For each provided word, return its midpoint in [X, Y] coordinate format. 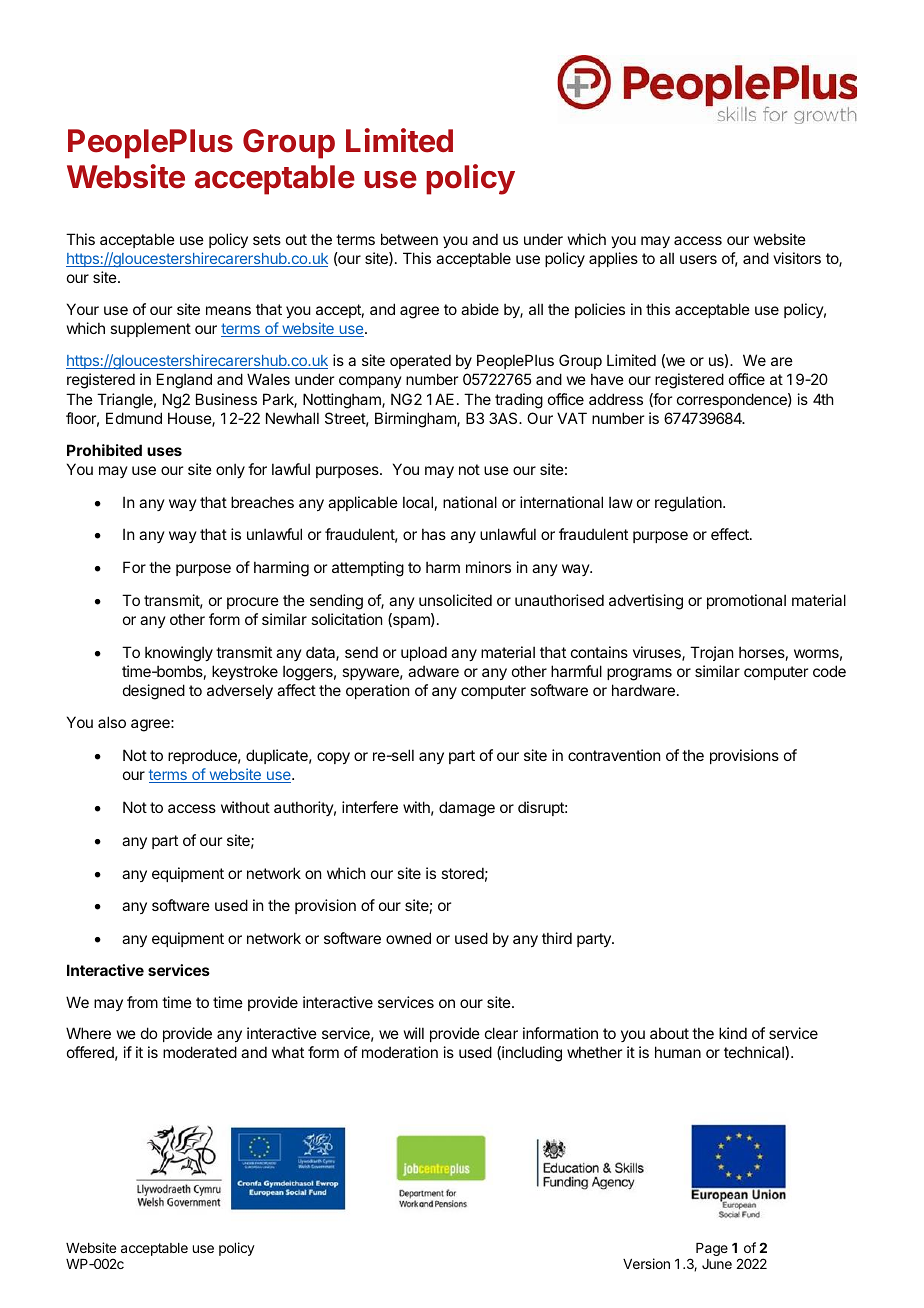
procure [253, 603]
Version [646, 1263]
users [698, 259]
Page [712, 1249]
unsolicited [455, 600]
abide [480, 309]
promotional [746, 601]
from [142, 1002]
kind [733, 1033]
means [228, 310]
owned [408, 938]
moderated [200, 1052]
